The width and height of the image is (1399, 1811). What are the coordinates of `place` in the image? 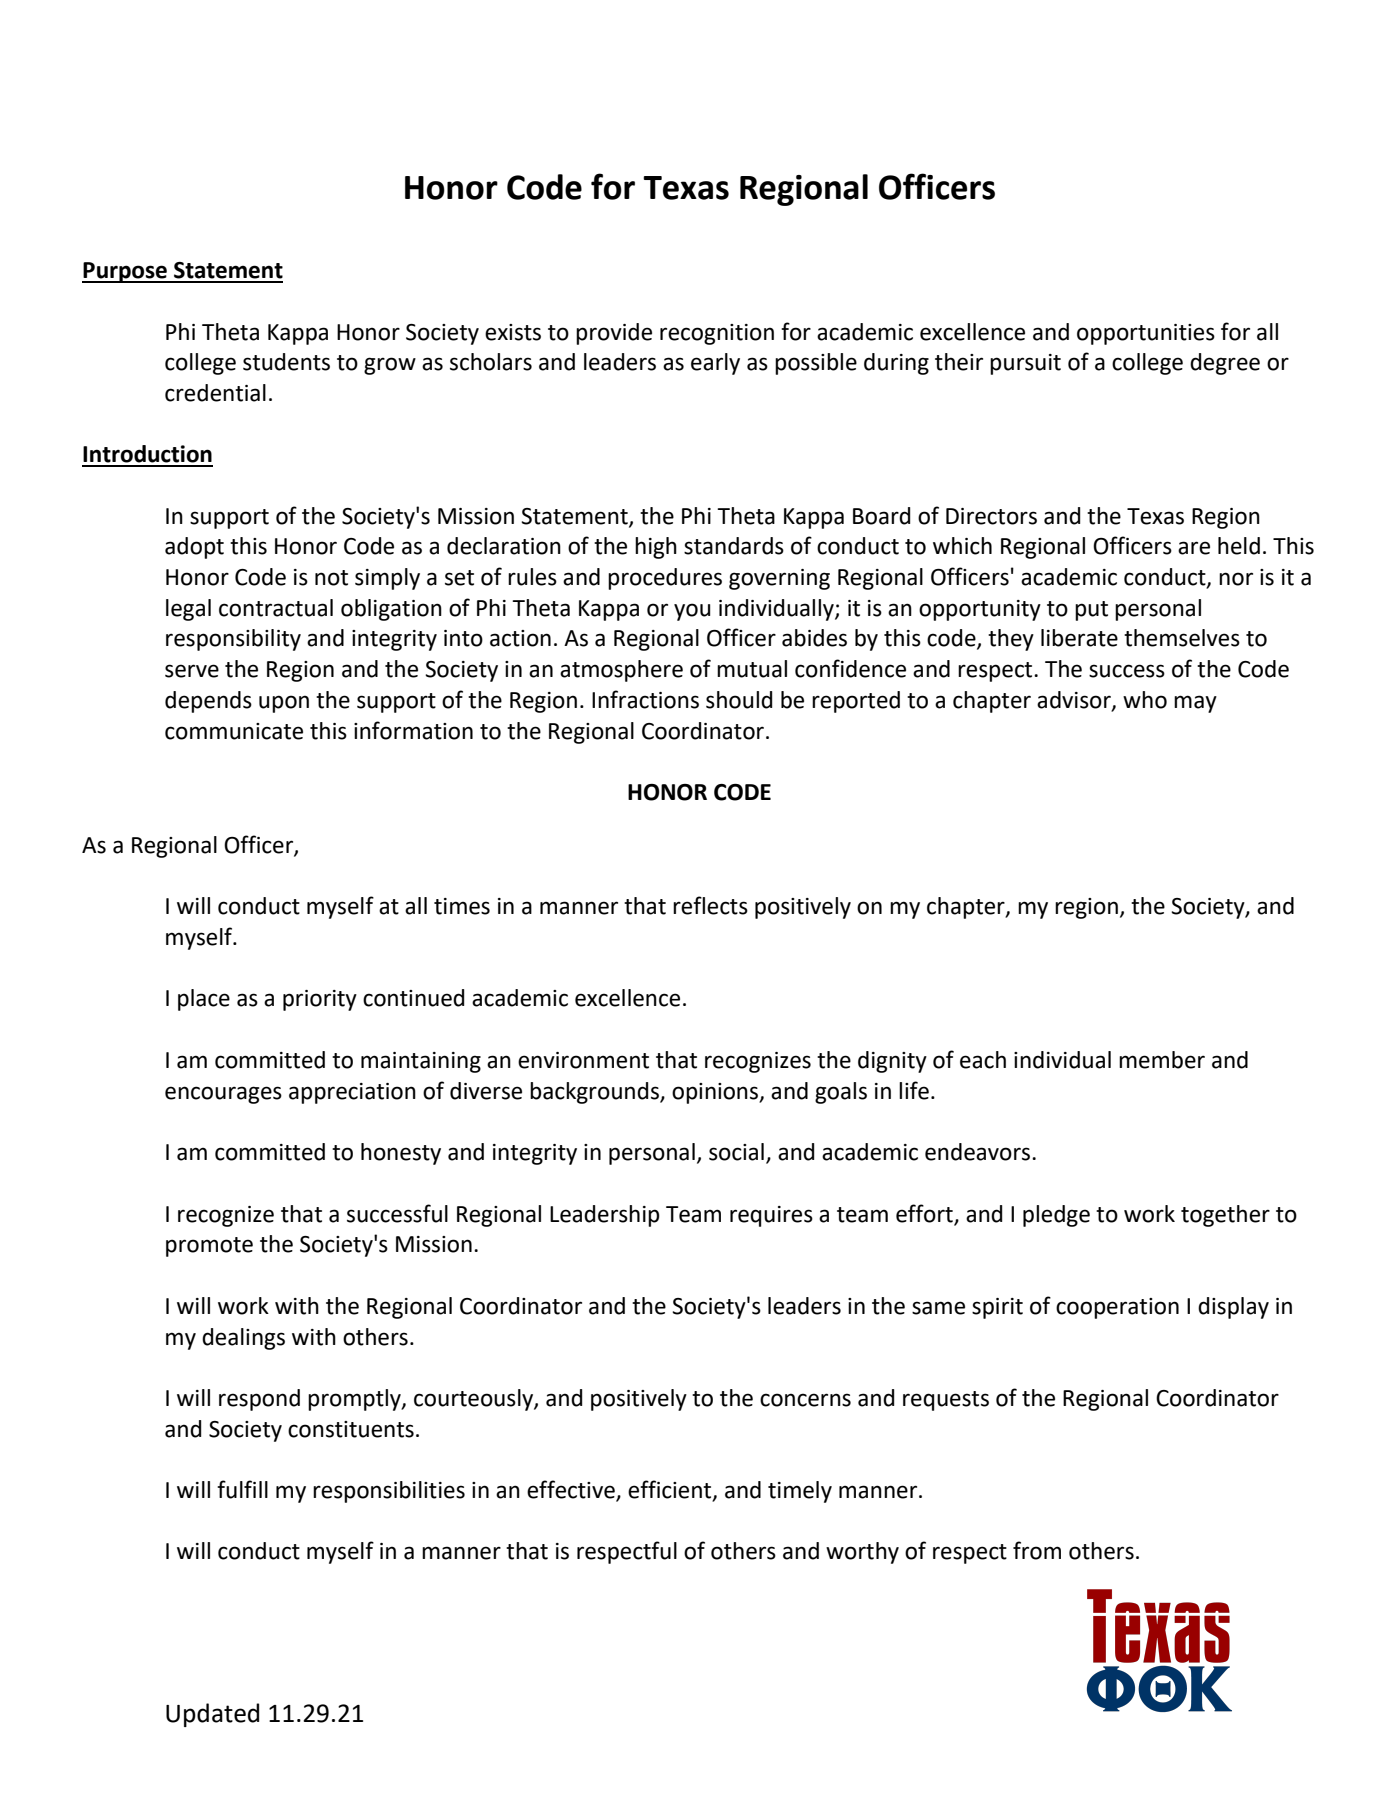 It's located at (204, 1000).
